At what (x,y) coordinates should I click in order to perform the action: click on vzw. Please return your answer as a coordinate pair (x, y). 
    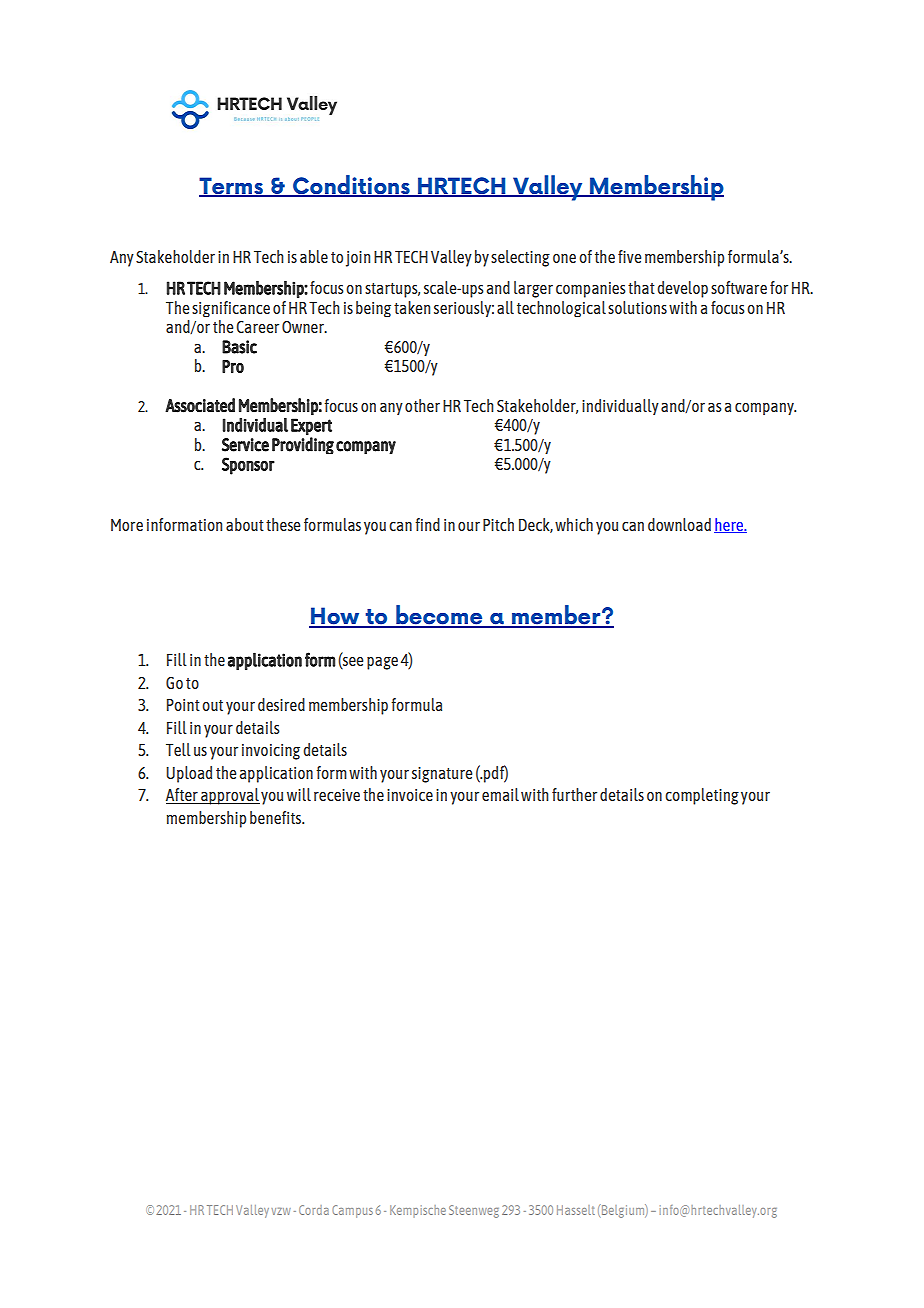
    Looking at the image, I should click on (281, 1211).
